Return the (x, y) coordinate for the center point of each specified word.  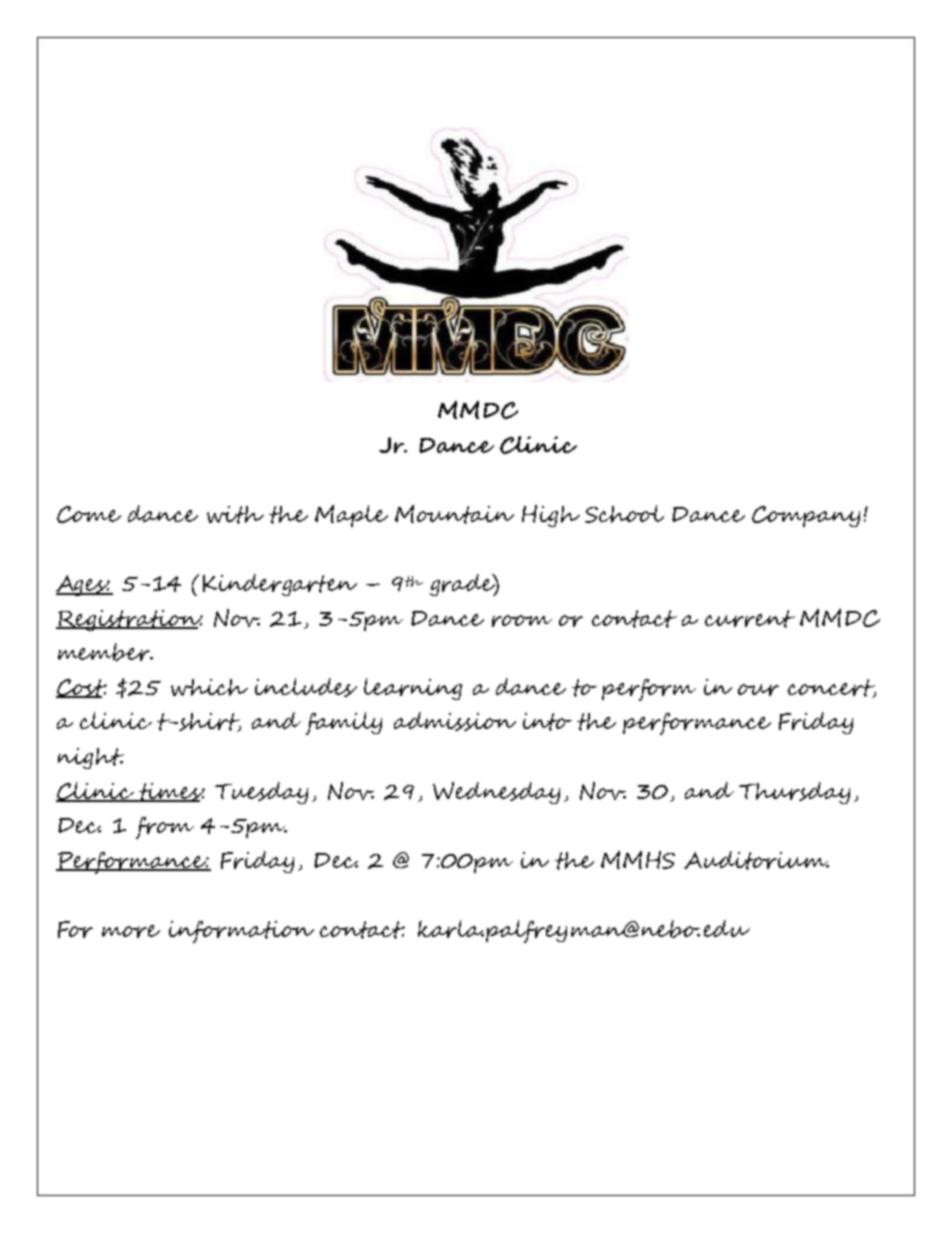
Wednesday (496, 793)
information (241, 932)
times (170, 792)
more (131, 931)
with (235, 515)
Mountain (454, 514)
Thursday (794, 793)
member (105, 652)
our (758, 690)
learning (413, 689)
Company (806, 516)
